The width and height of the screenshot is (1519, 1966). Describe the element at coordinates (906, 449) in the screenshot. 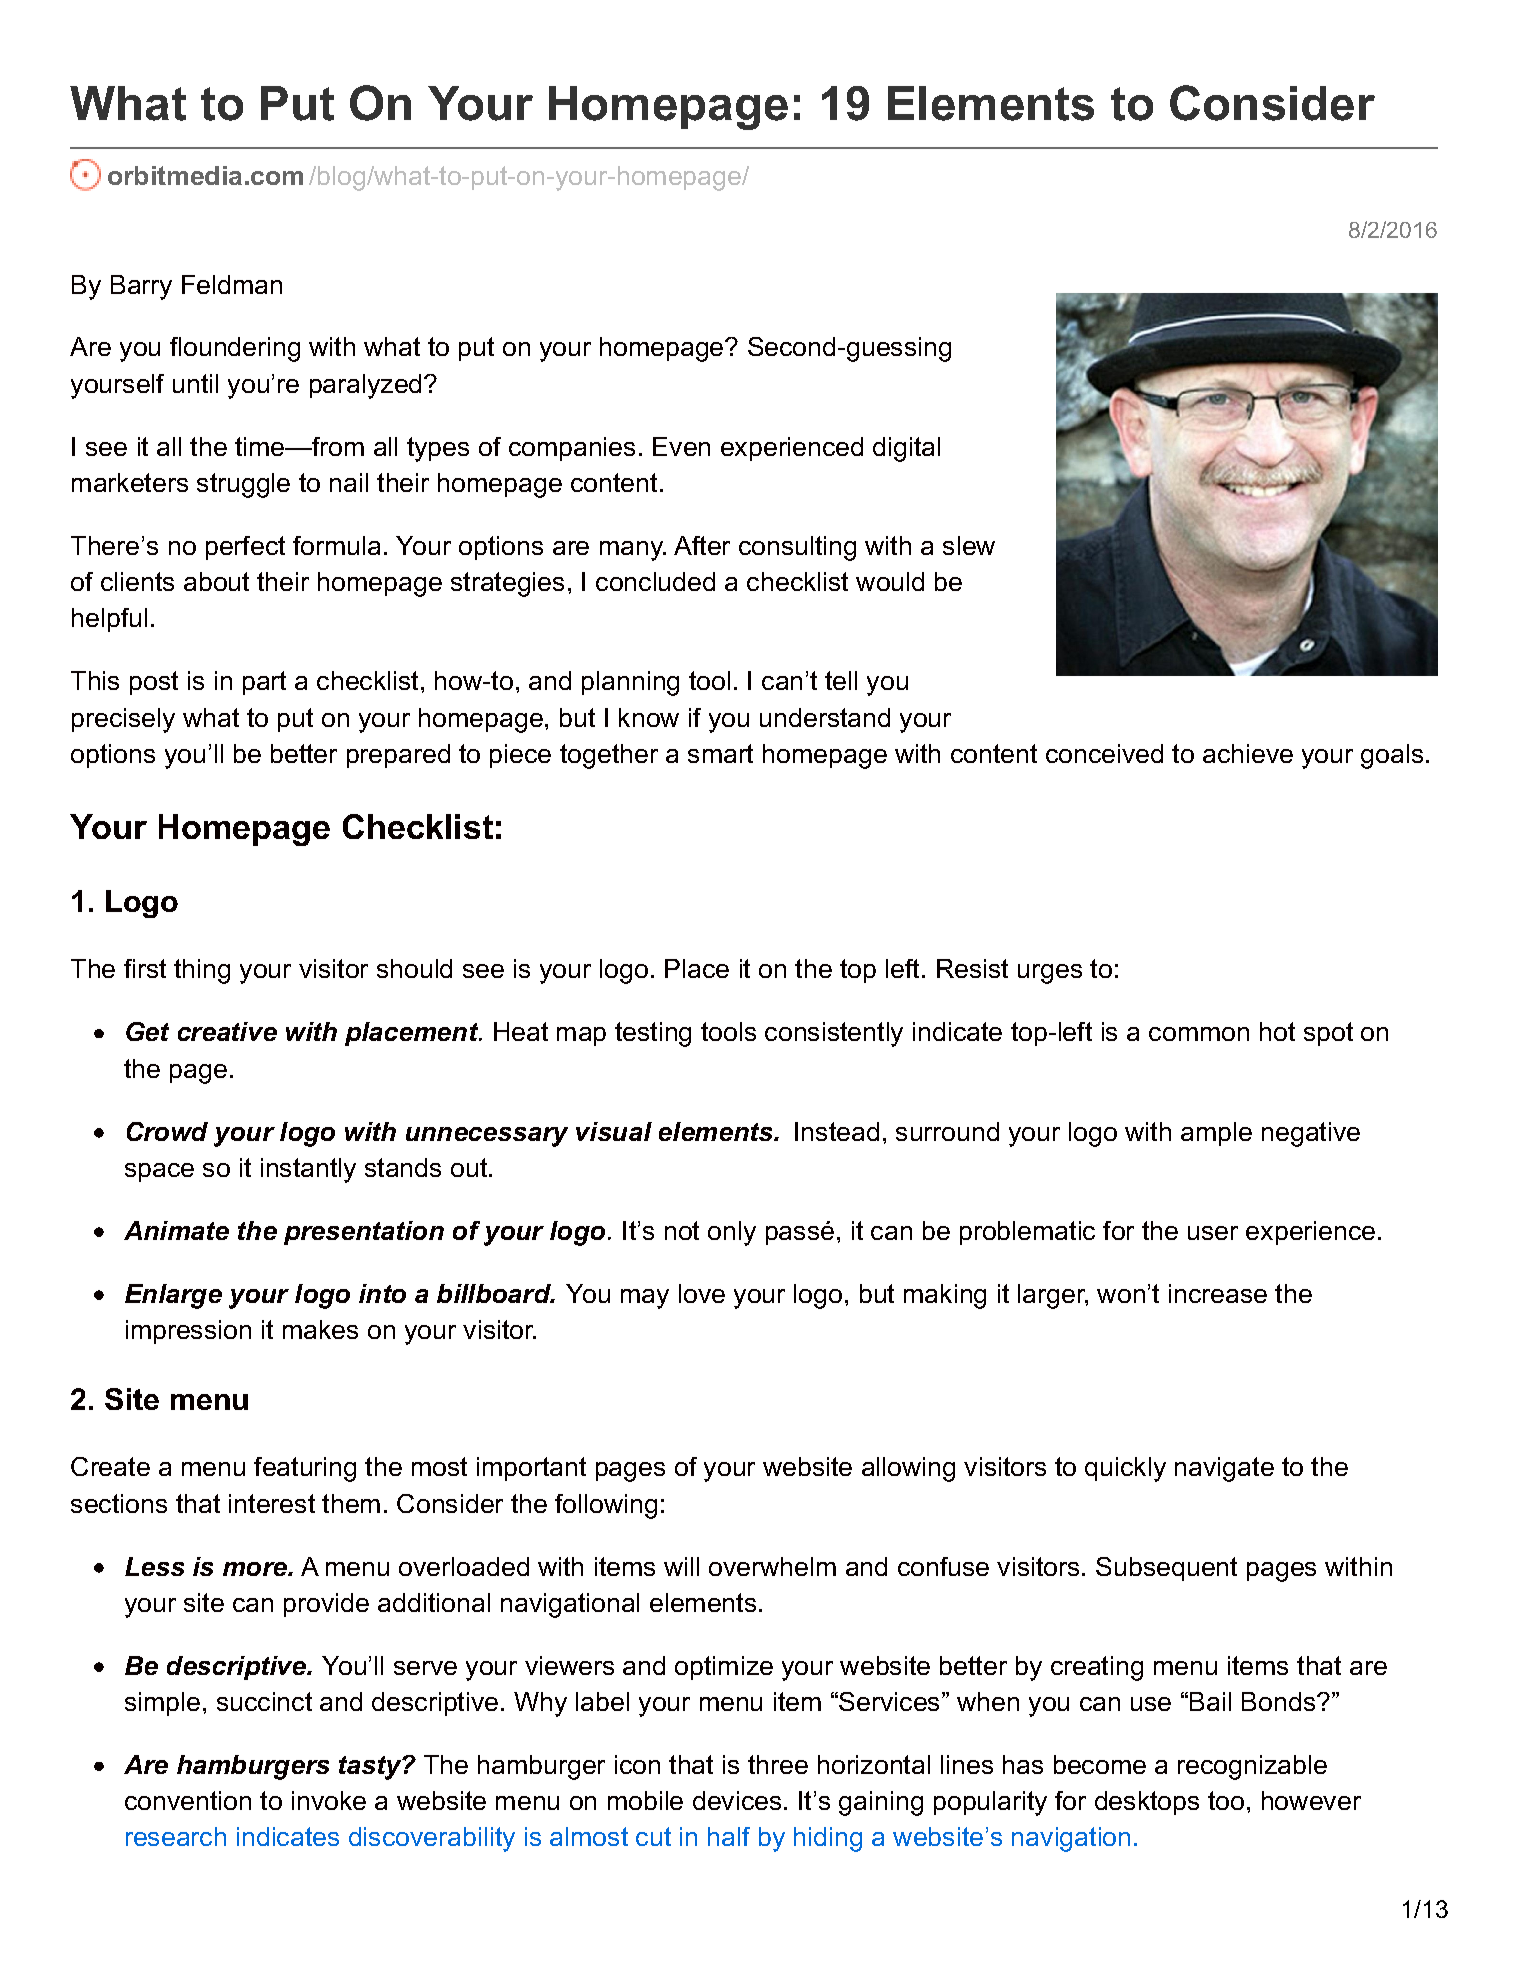

I see `digital` at that location.
